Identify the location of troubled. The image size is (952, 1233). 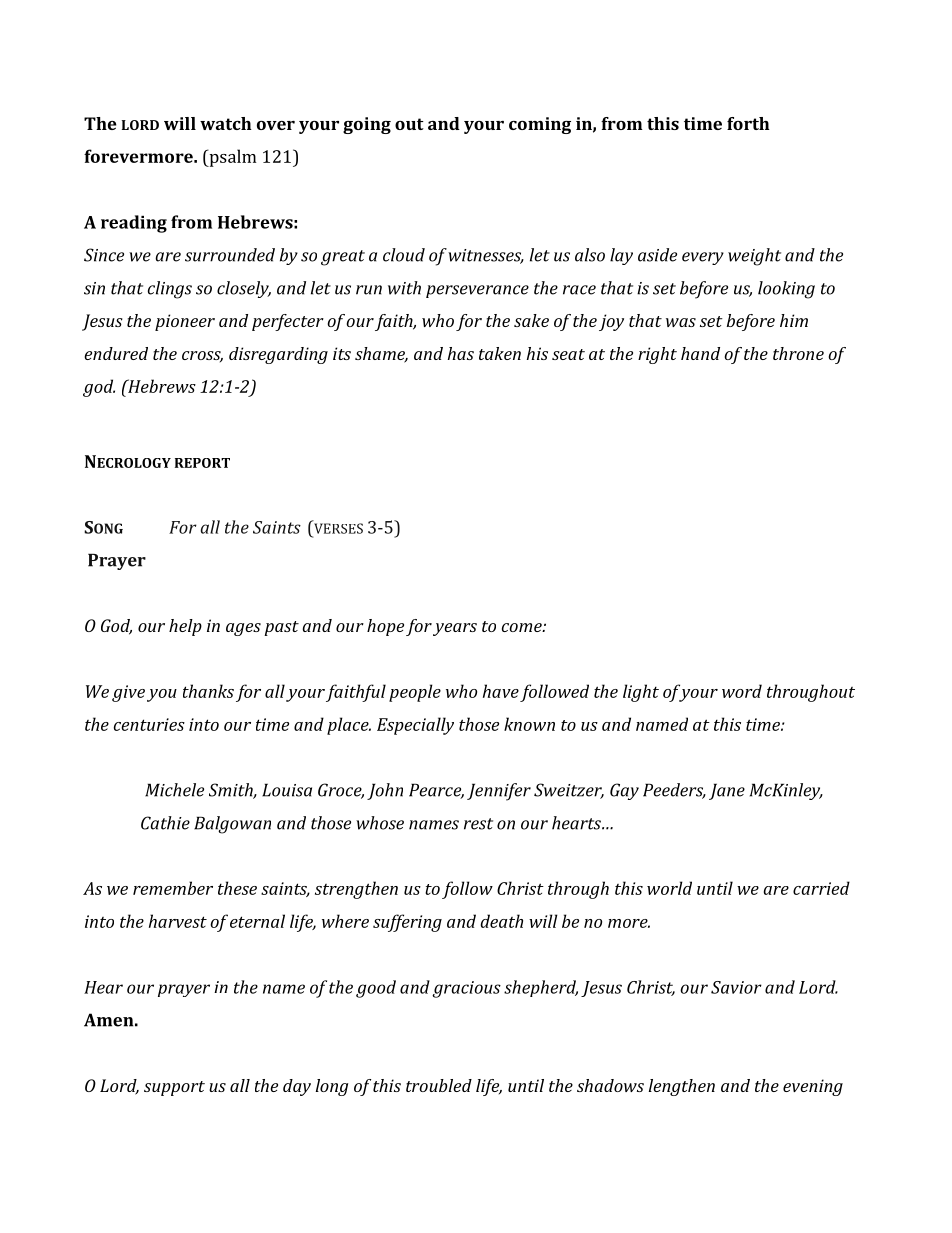
(439, 1085).
